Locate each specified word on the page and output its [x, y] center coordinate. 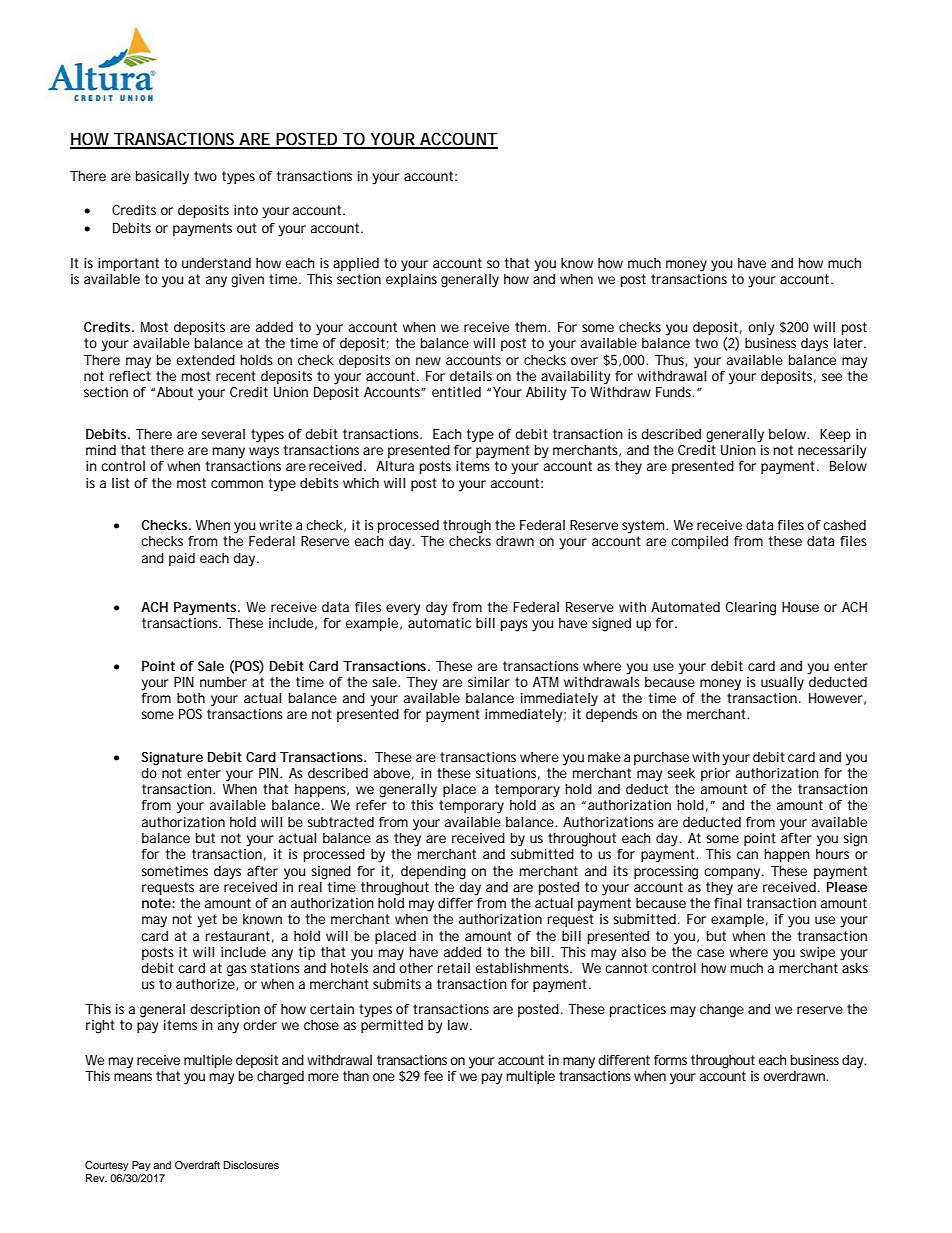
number [223, 682]
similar [489, 682]
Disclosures [251, 1165]
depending [433, 873]
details [471, 376]
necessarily [832, 452]
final [727, 901]
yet [207, 921]
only [761, 329]
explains [411, 279]
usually [782, 684]
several [223, 434]
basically [162, 178]
